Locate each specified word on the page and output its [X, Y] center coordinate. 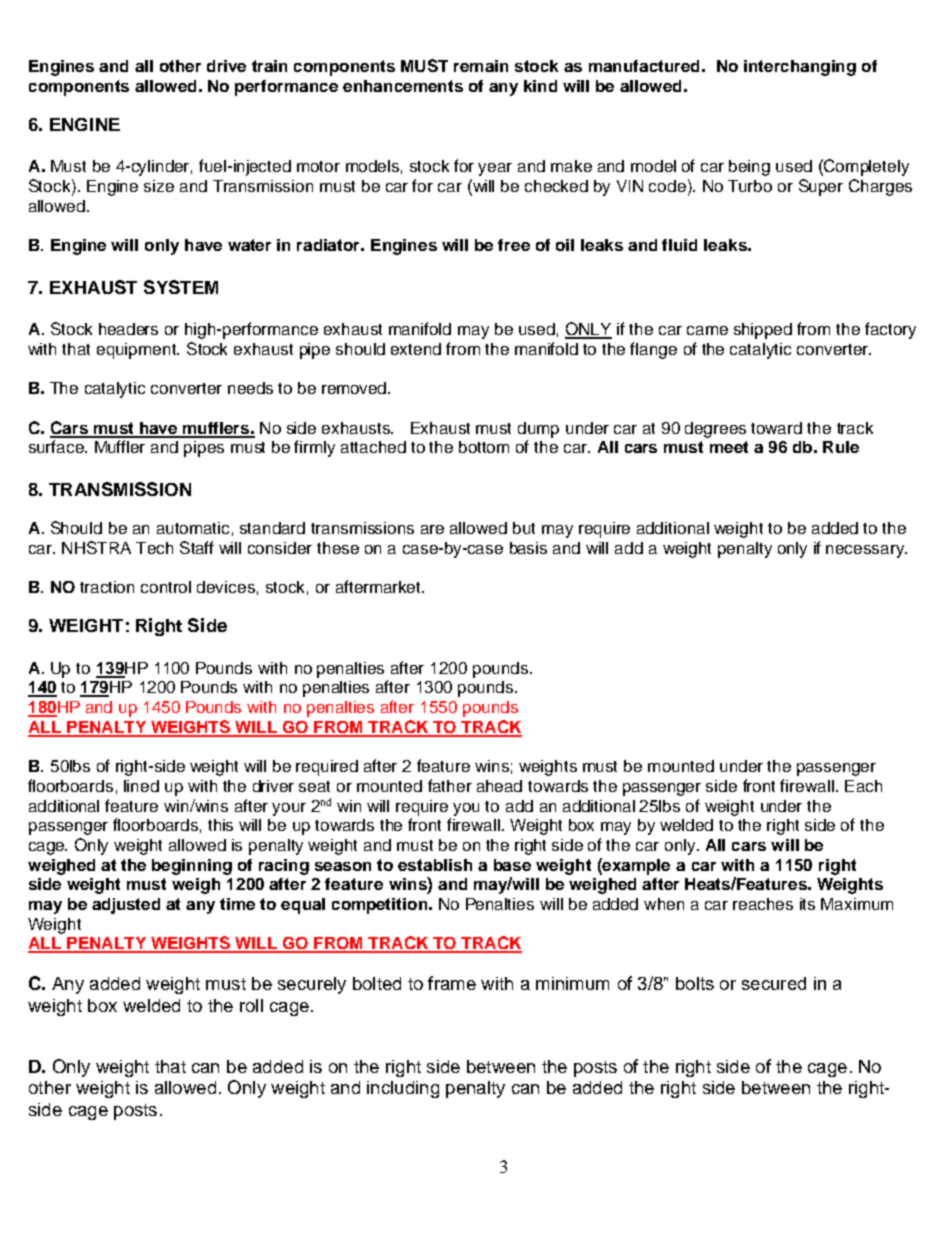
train [269, 66]
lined [141, 786]
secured [774, 983]
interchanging [800, 68]
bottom [484, 447]
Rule [841, 447]
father [450, 785]
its [807, 904]
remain [481, 66]
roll [251, 1005]
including [403, 1089]
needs [250, 388]
